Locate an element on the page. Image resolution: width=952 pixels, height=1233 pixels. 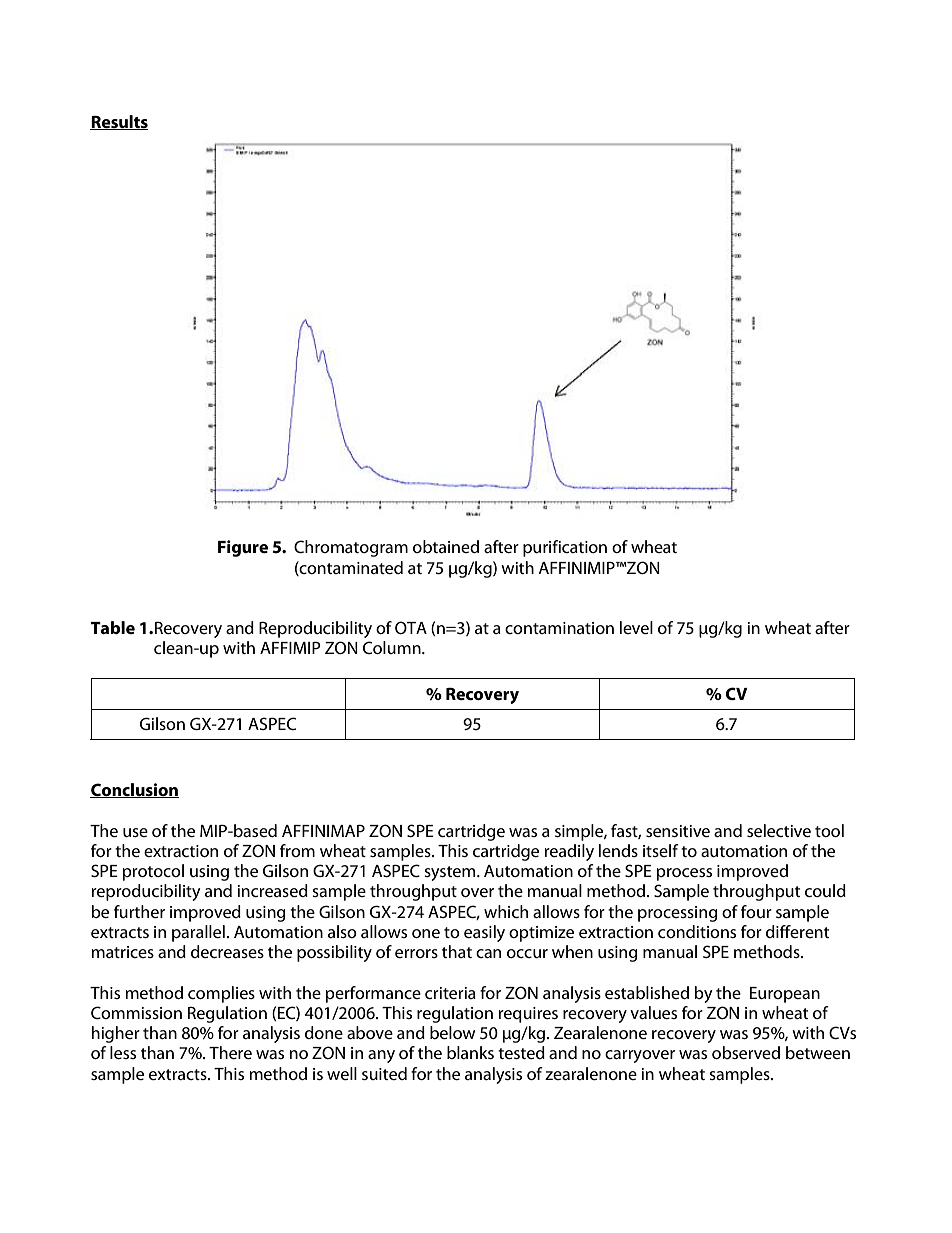
system is located at coordinates (451, 873).
